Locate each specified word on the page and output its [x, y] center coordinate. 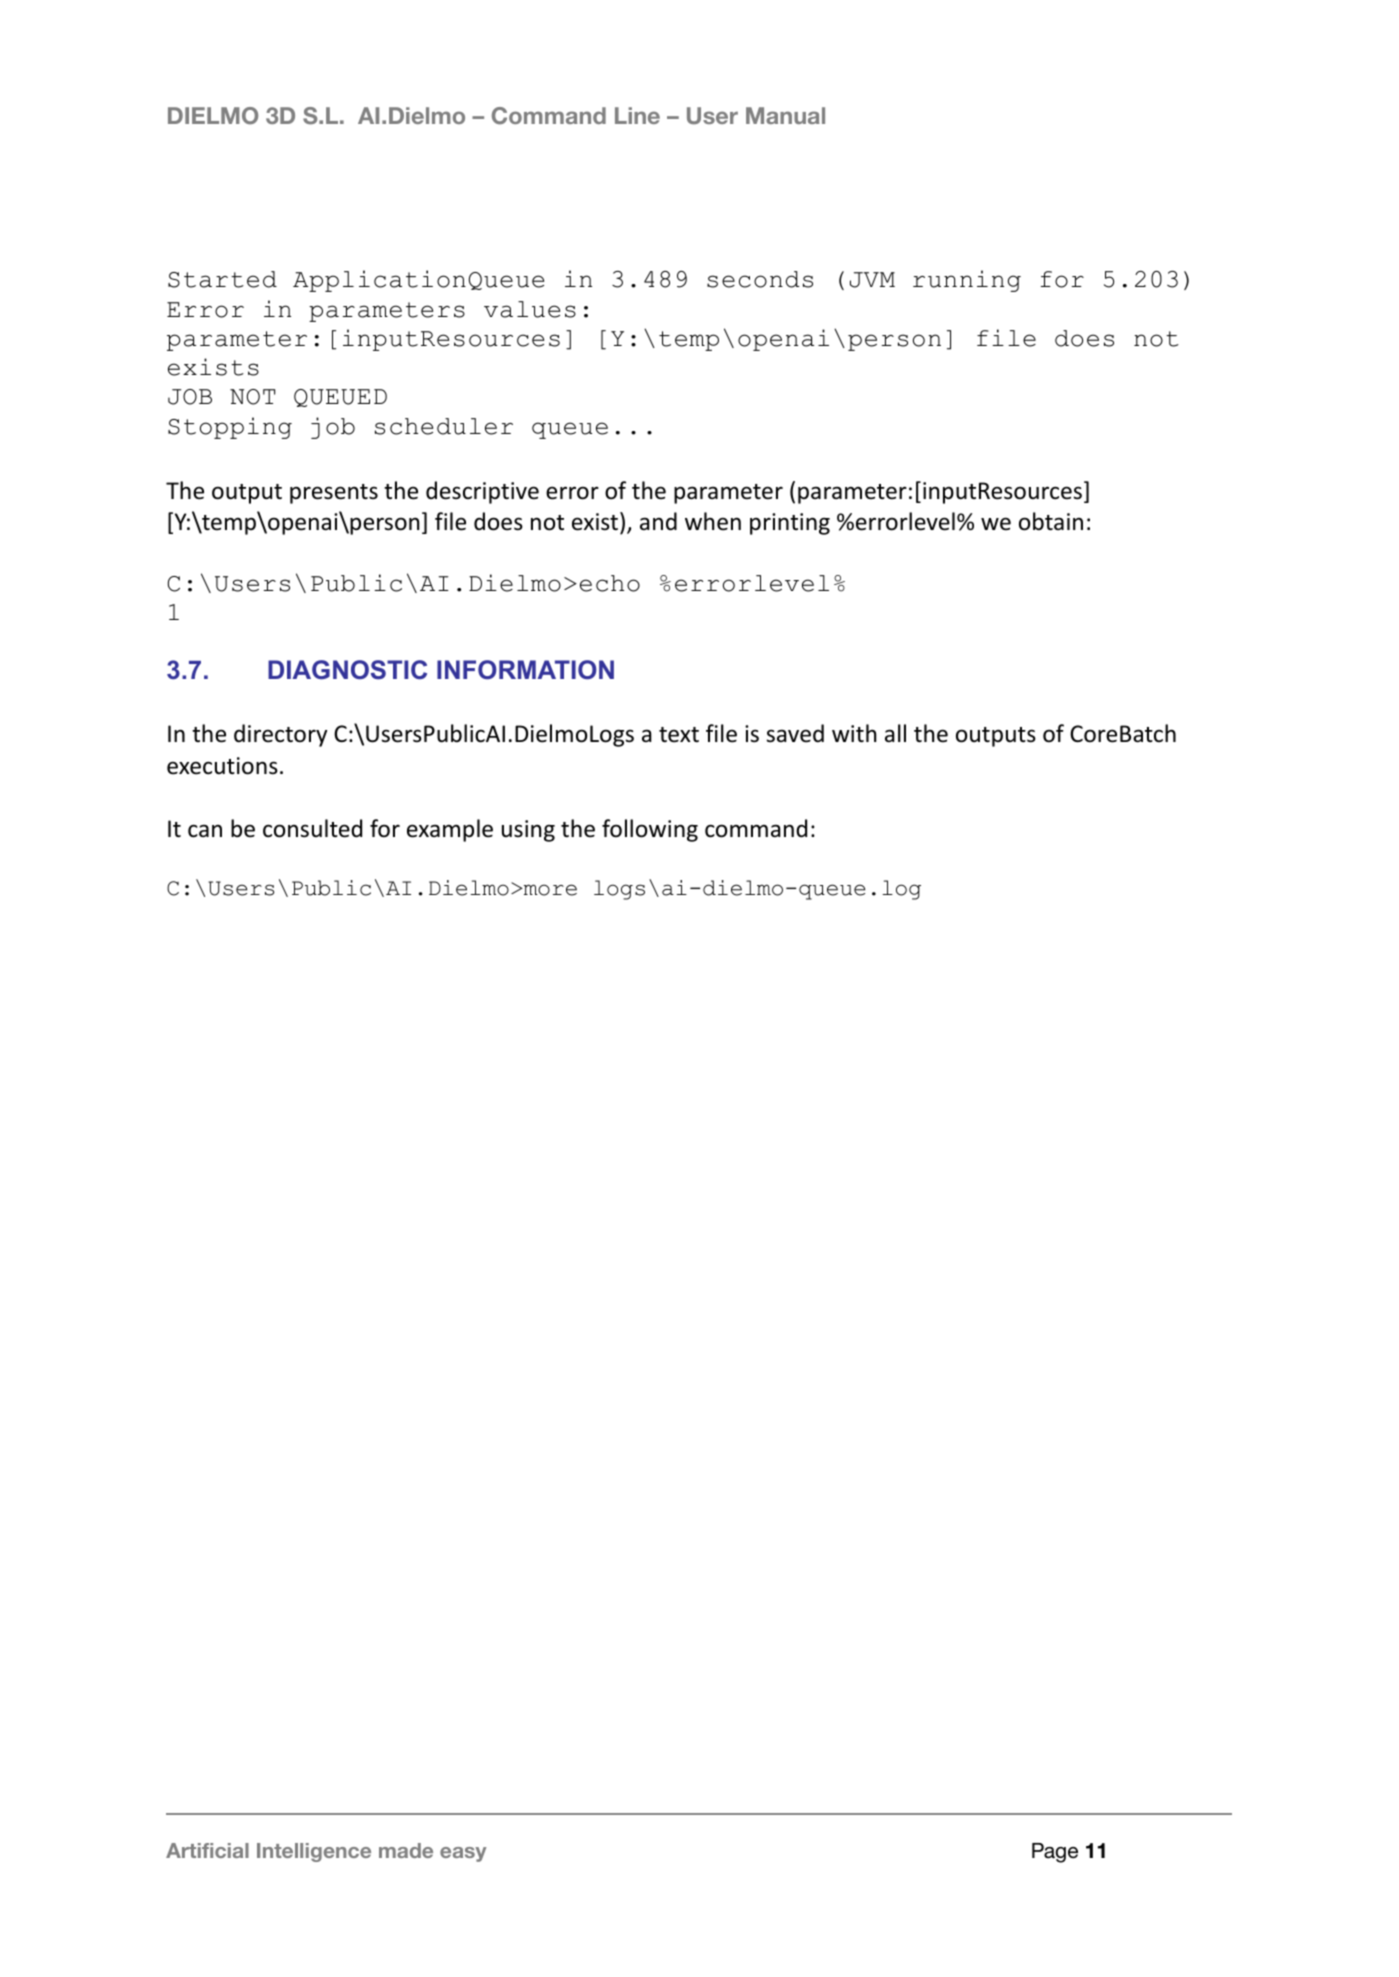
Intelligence [314, 1852]
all [895, 733]
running [967, 281]
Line [637, 115]
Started [222, 279]
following [650, 830]
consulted [312, 828]
